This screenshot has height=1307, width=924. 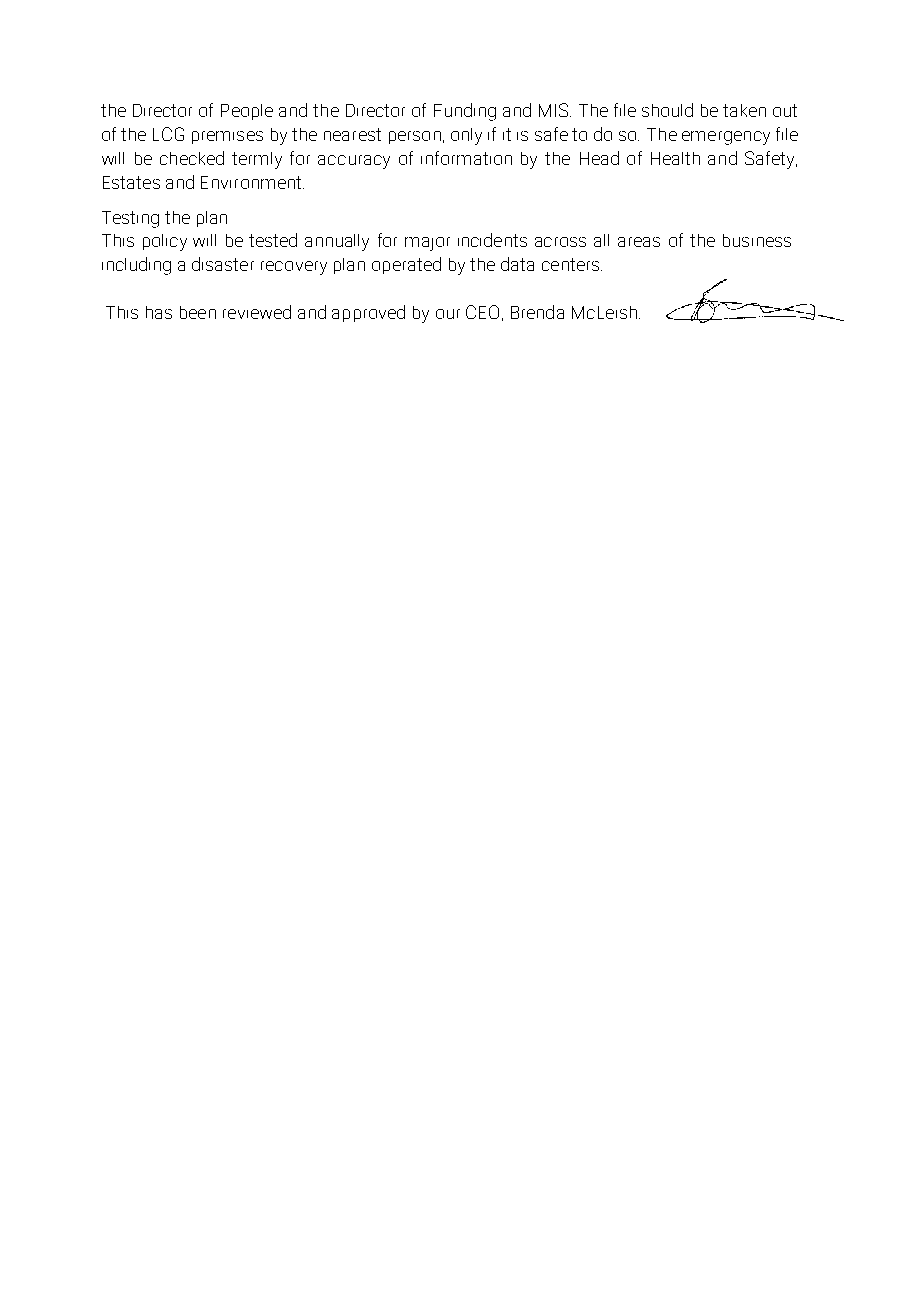 I want to click on disaster, so click(x=223, y=264).
